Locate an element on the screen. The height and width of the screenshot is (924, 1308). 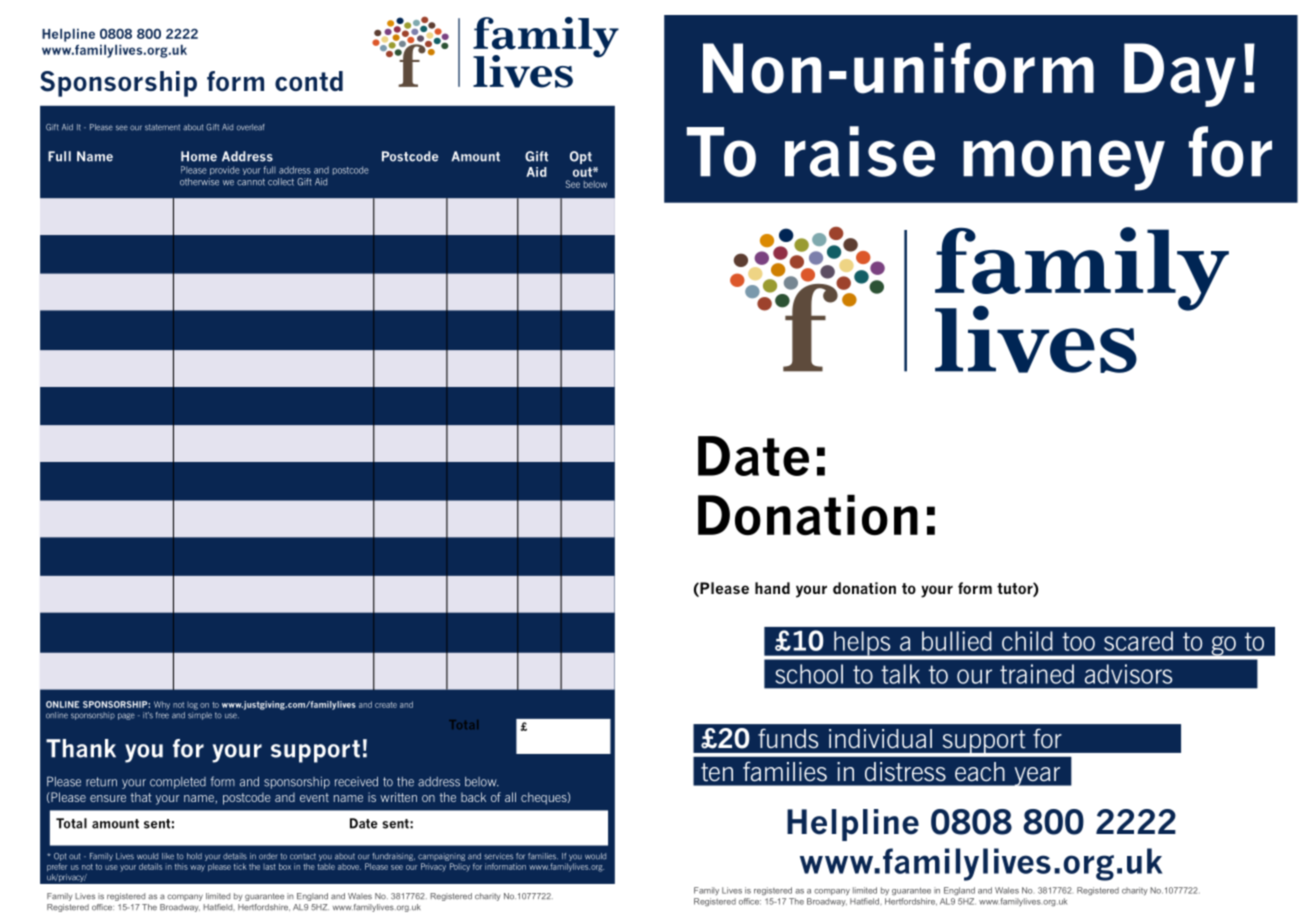
collect is located at coordinates (281, 182).
